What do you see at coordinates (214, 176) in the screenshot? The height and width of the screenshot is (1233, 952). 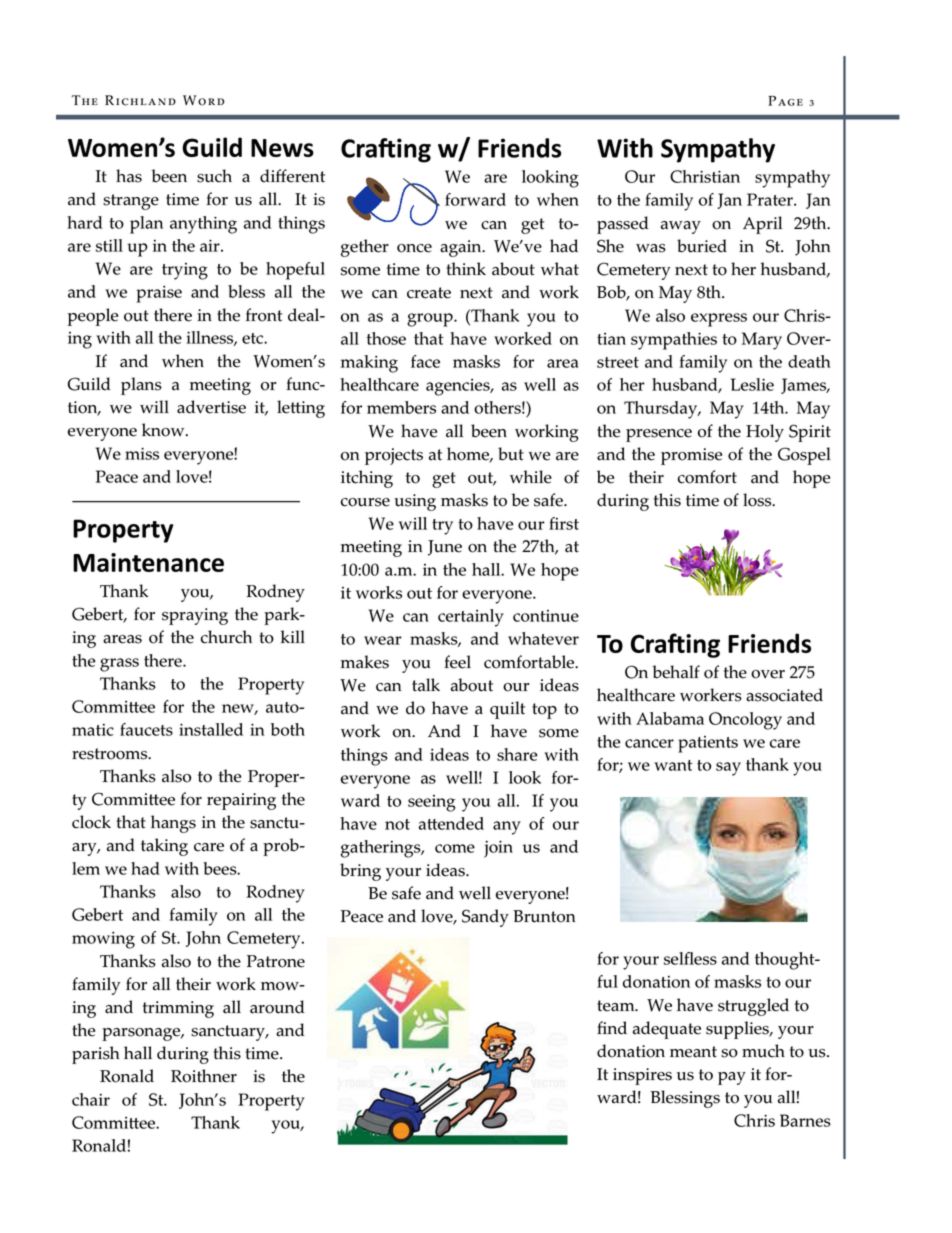 I see `such` at bounding box center [214, 176].
